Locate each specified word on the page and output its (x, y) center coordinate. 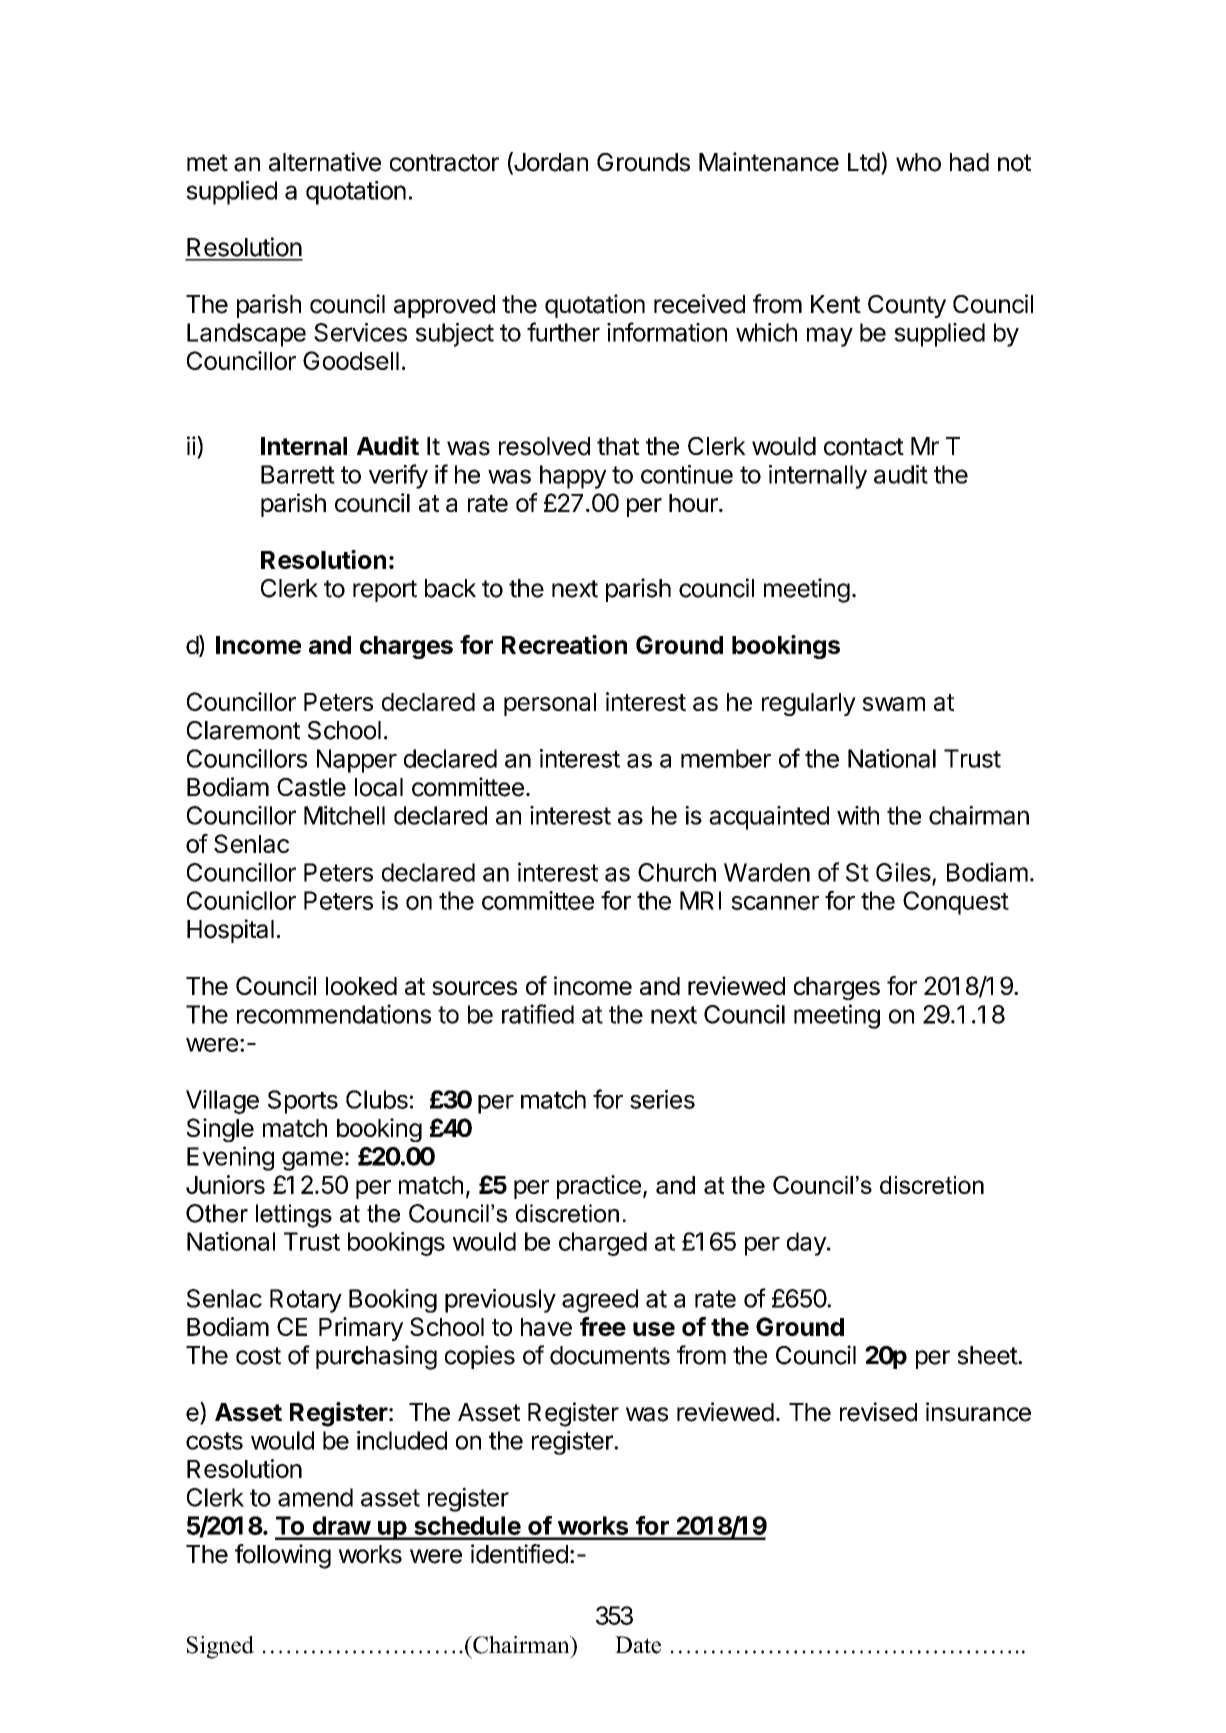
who (918, 162)
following (283, 1556)
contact (864, 447)
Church (677, 872)
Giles (904, 873)
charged (603, 1244)
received (699, 304)
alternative (325, 162)
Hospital (230, 931)
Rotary (306, 1301)
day (807, 1244)
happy (573, 477)
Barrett (298, 474)
